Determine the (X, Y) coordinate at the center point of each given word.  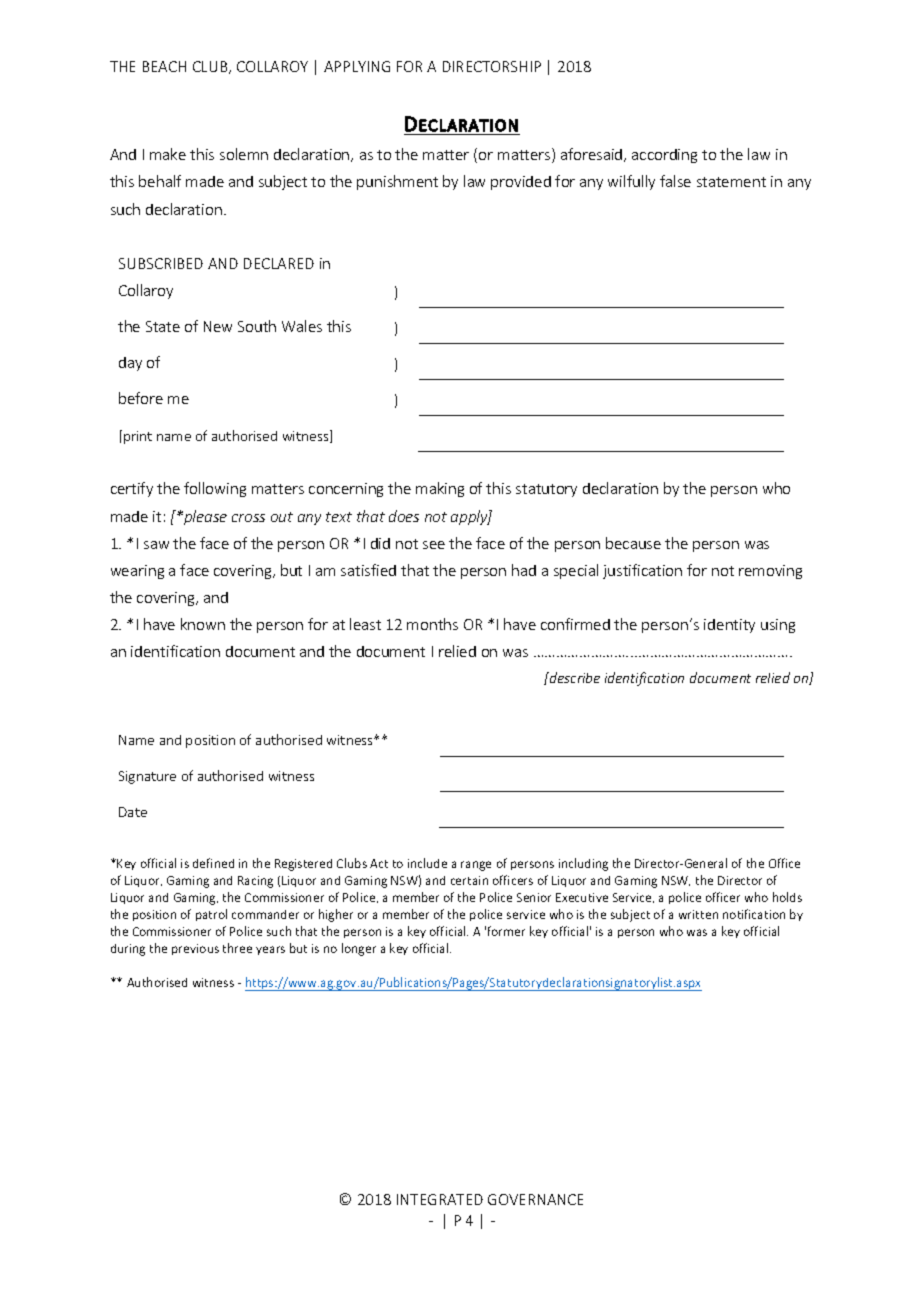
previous (195, 949)
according (664, 156)
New (218, 326)
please (204, 517)
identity (729, 626)
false (675, 181)
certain (469, 880)
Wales (302, 326)
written (698, 914)
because (633, 543)
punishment (397, 182)
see (434, 545)
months (432, 624)
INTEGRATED (440, 1199)
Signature (147, 777)
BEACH (164, 66)
